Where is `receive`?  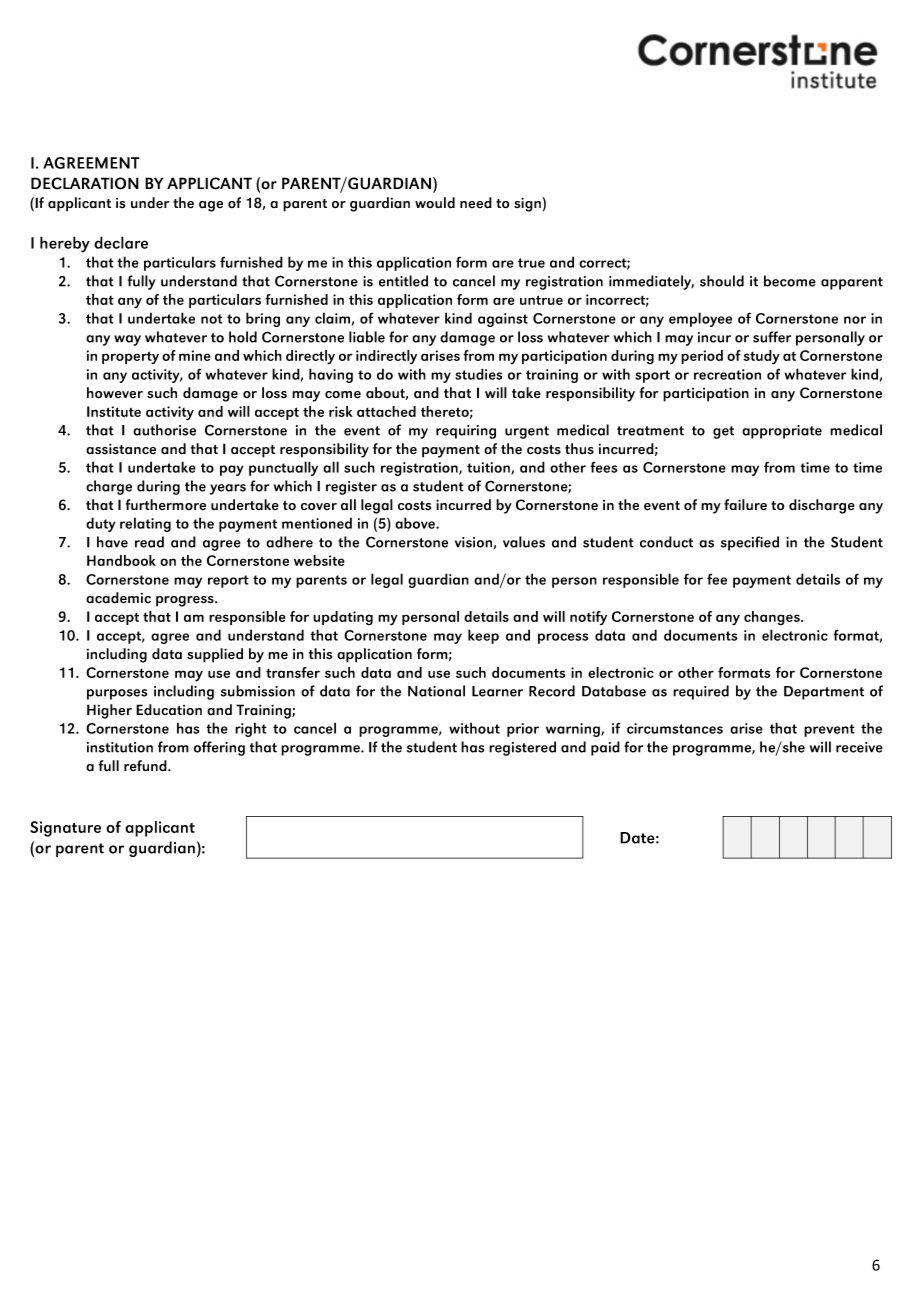
receive is located at coordinates (859, 747).
